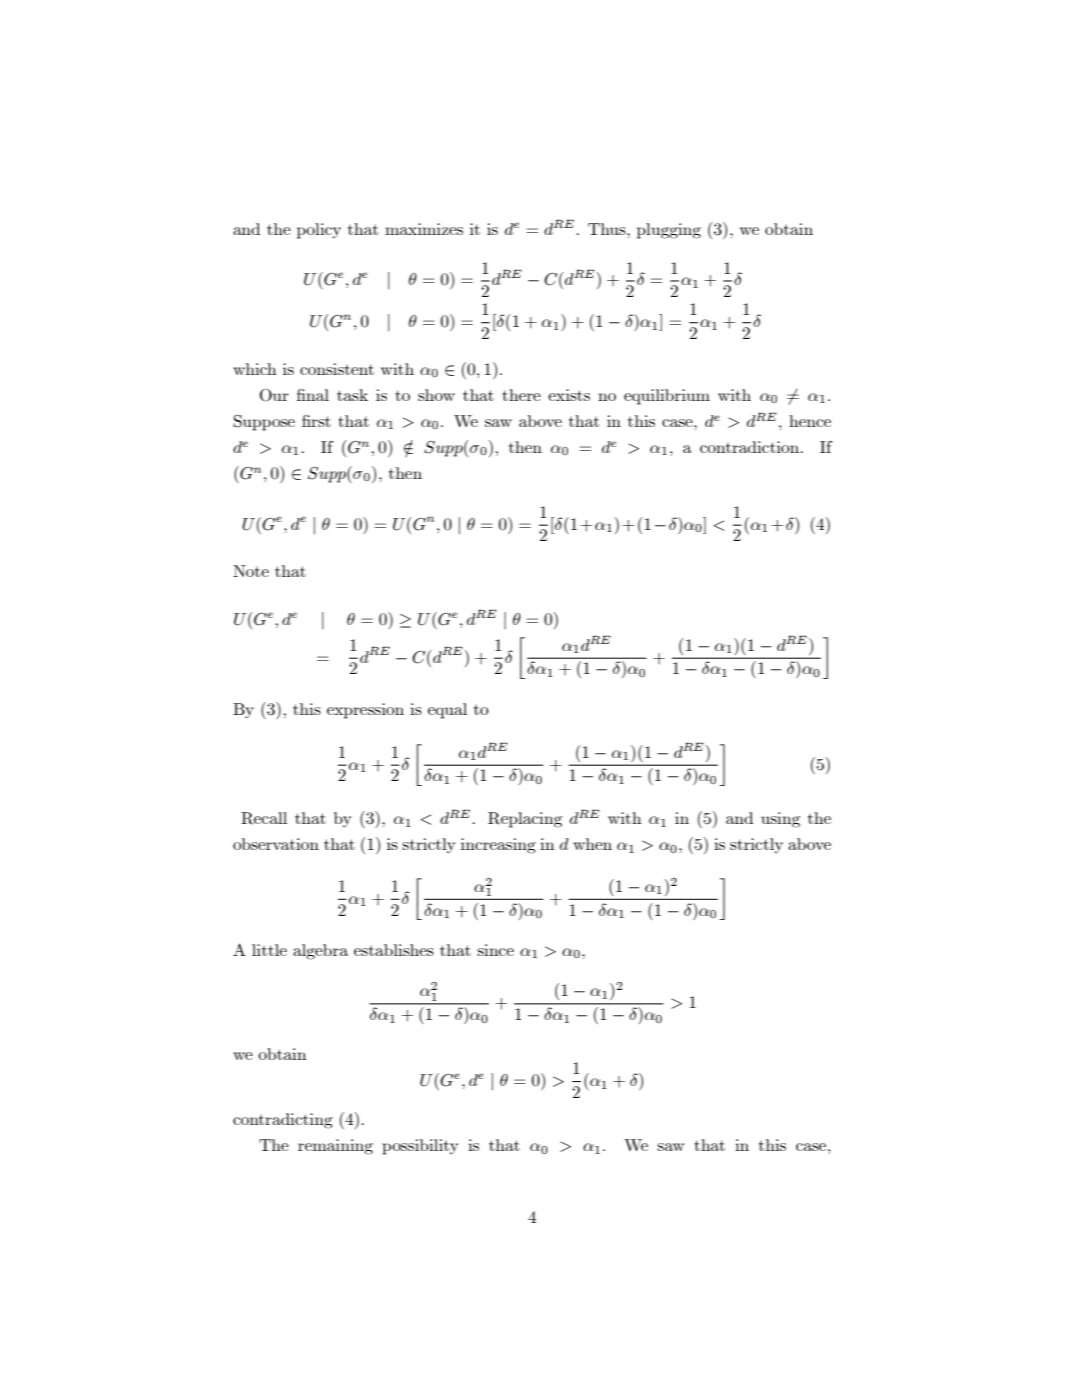 The image size is (1066, 1379). Describe the element at coordinates (810, 421) in the screenshot. I see `hence` at that location.
